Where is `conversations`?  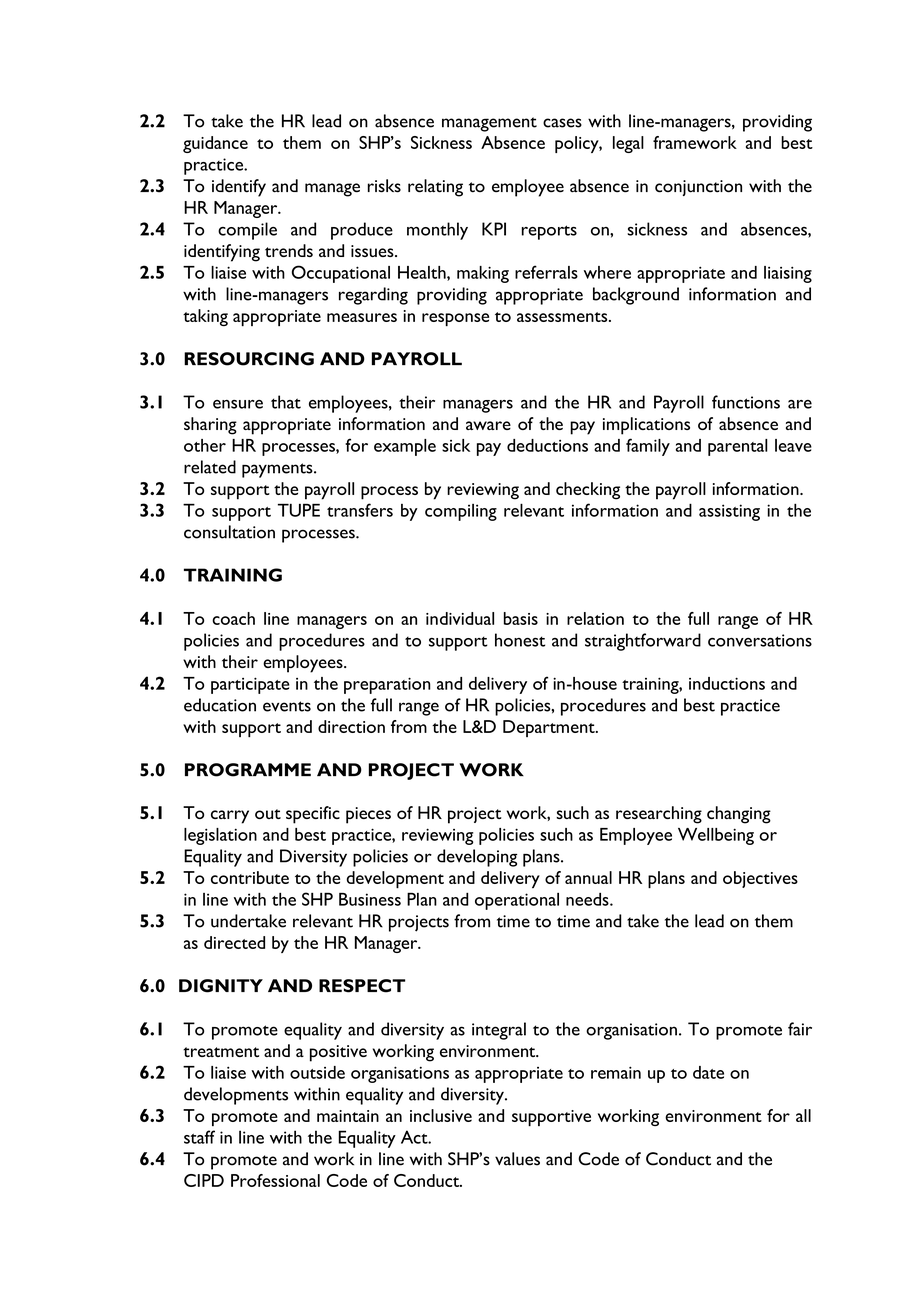 conversations is located at coordinates (760, 640).
